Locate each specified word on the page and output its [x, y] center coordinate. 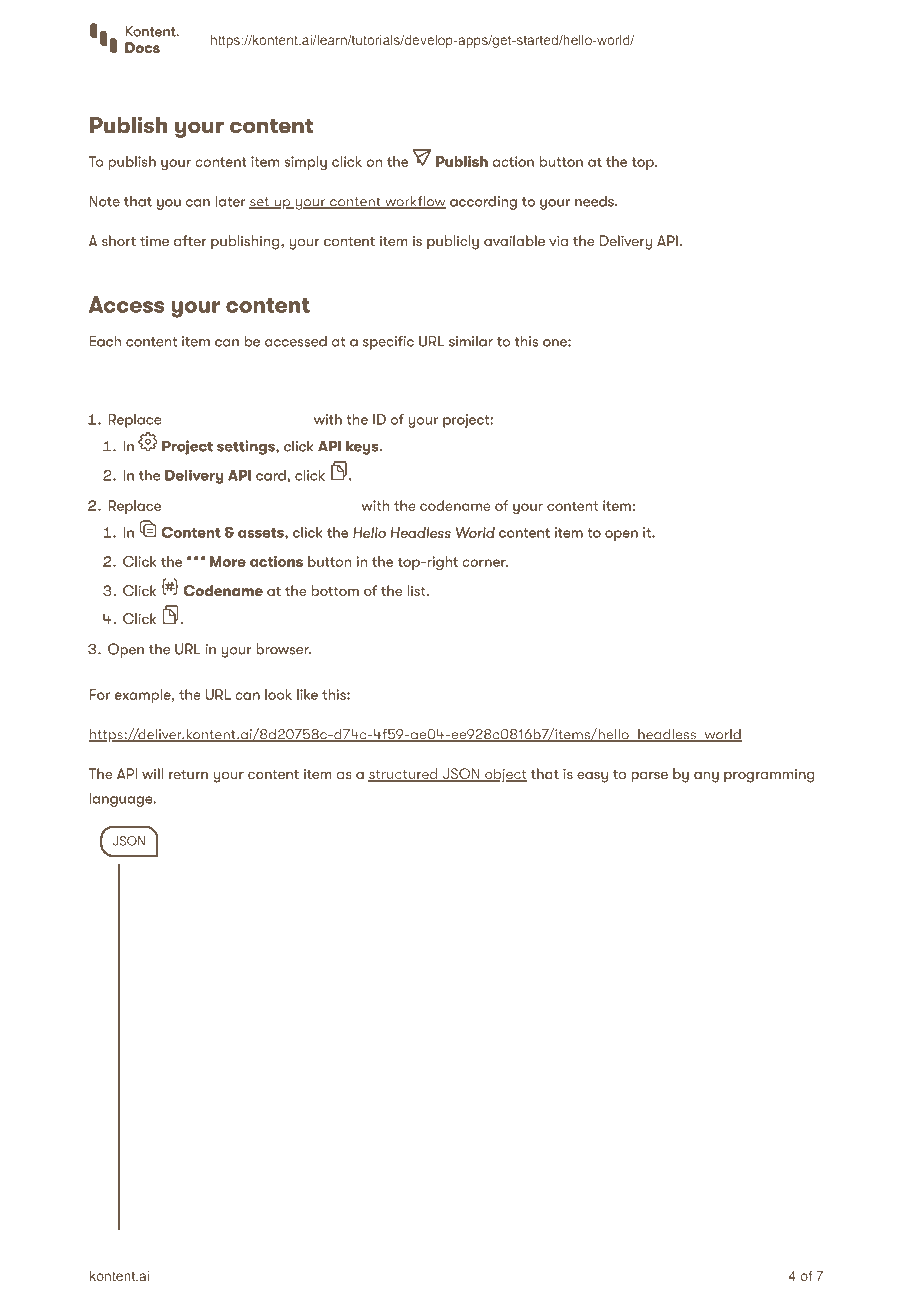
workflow [414, 202]
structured [404, 775]
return [188, 774]
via [558, 240]
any [706, 777]
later [230, 201]
